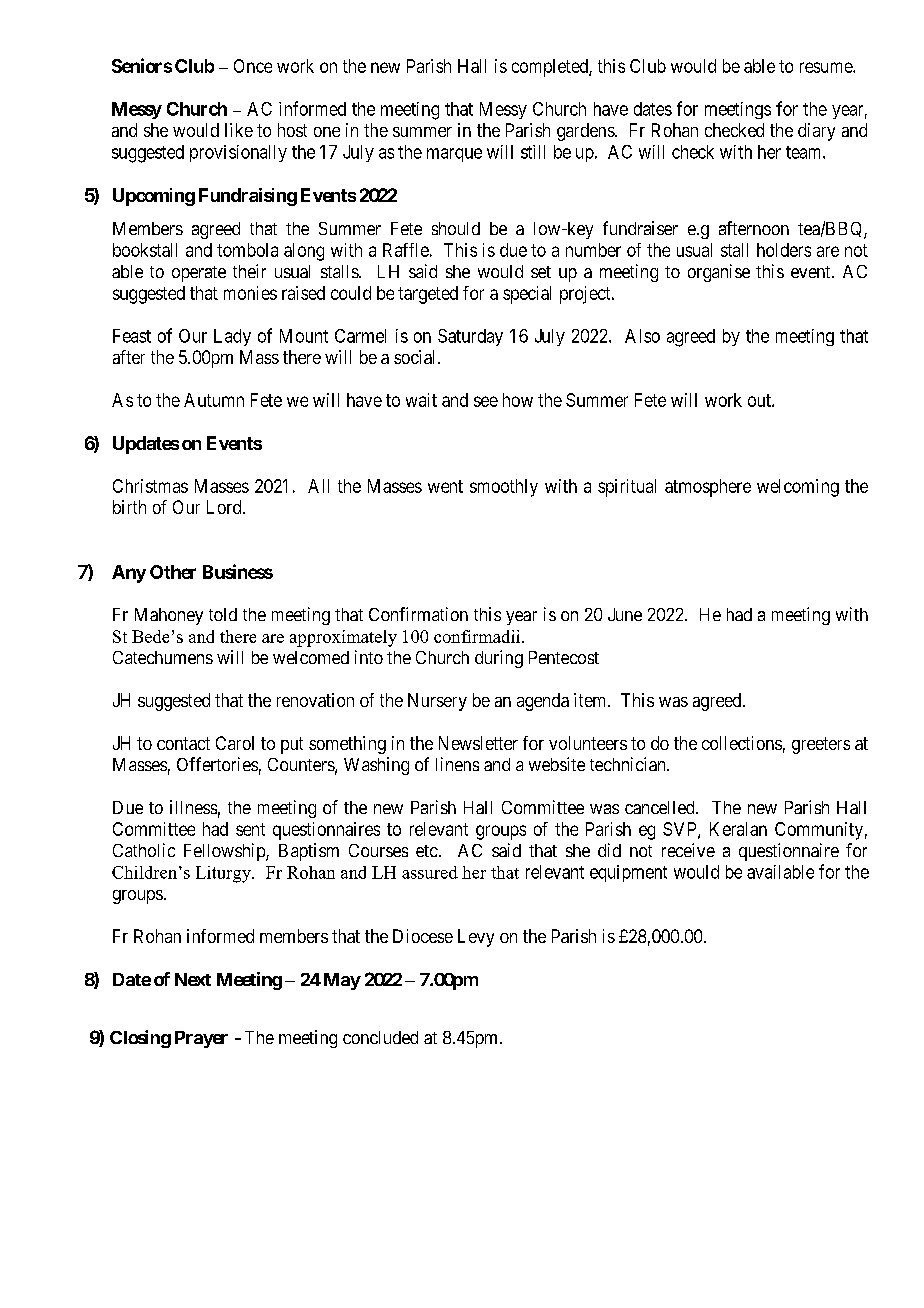 The width and height of the screenshot is (924, 1308). Describe the element at coordinates (214, 400) in the screenshot. I see `Autumn` at that location.
